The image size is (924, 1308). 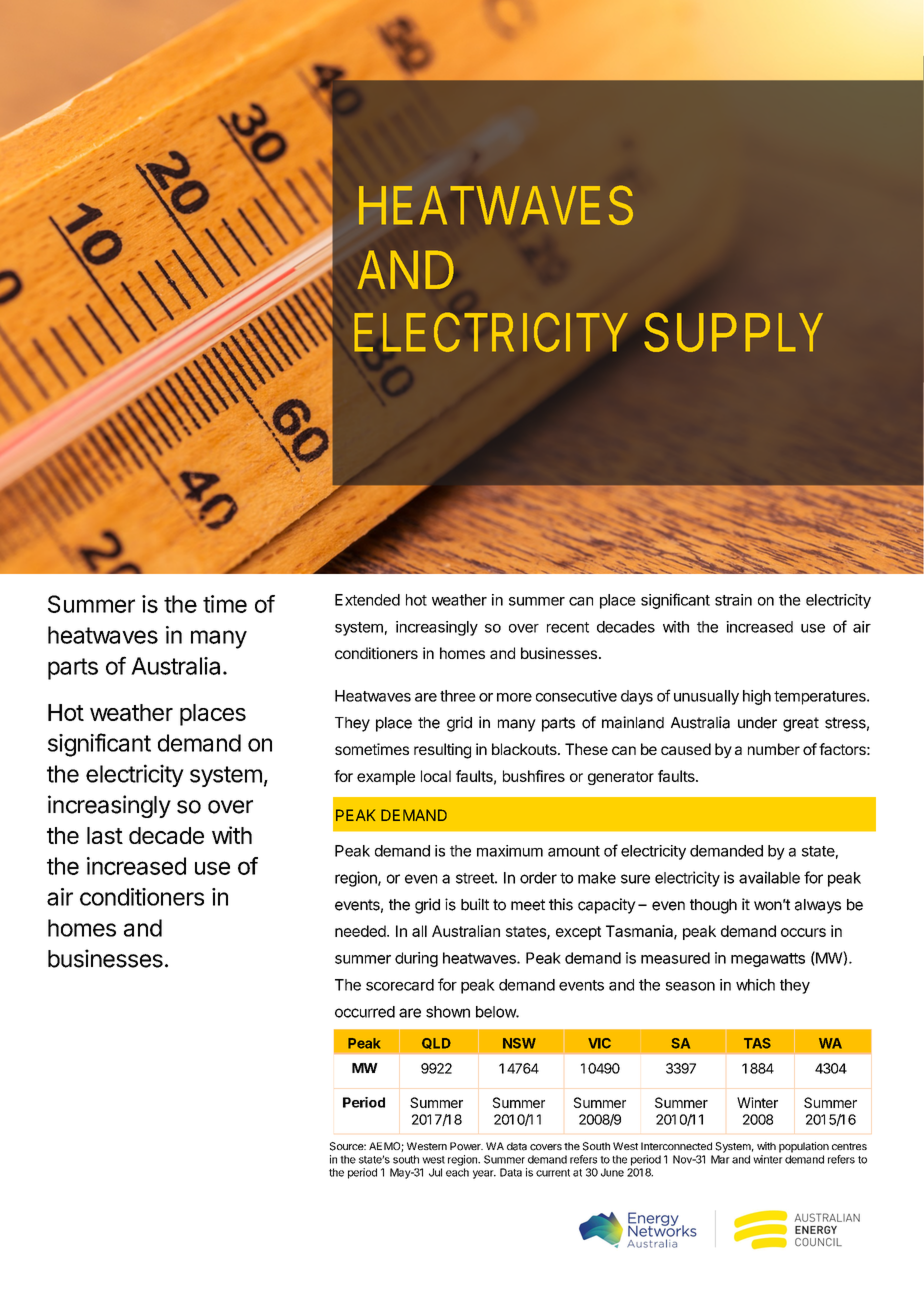 I want to click on strain, so click(x=733, y=600).
